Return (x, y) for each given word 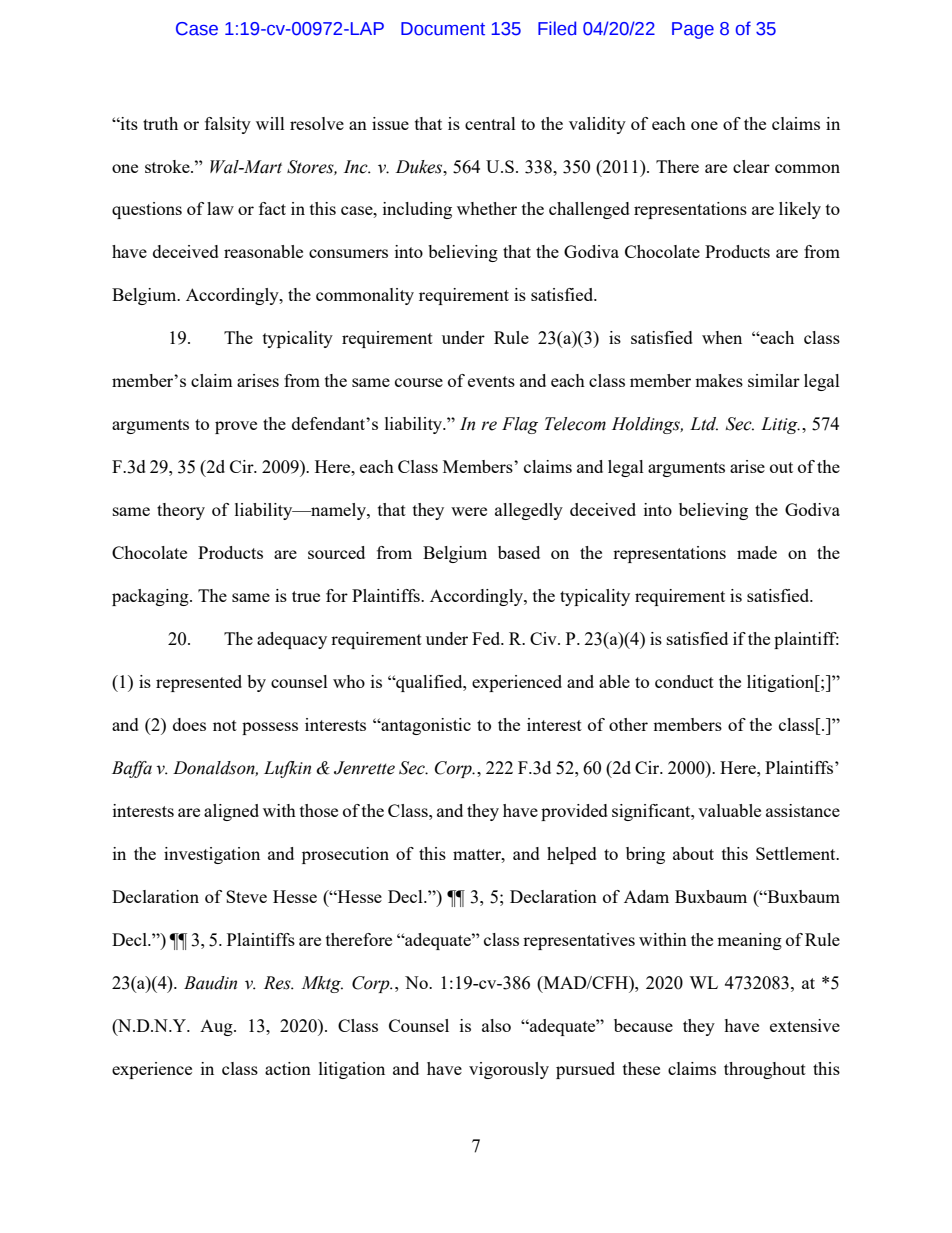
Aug (217, 1028)
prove (236, 427)
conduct (684, 681)
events (491, 381)
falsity (228, 125)
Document (443, 29)
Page (693, 30)
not (225, 725)
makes (719, 380)
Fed (487, 638)
